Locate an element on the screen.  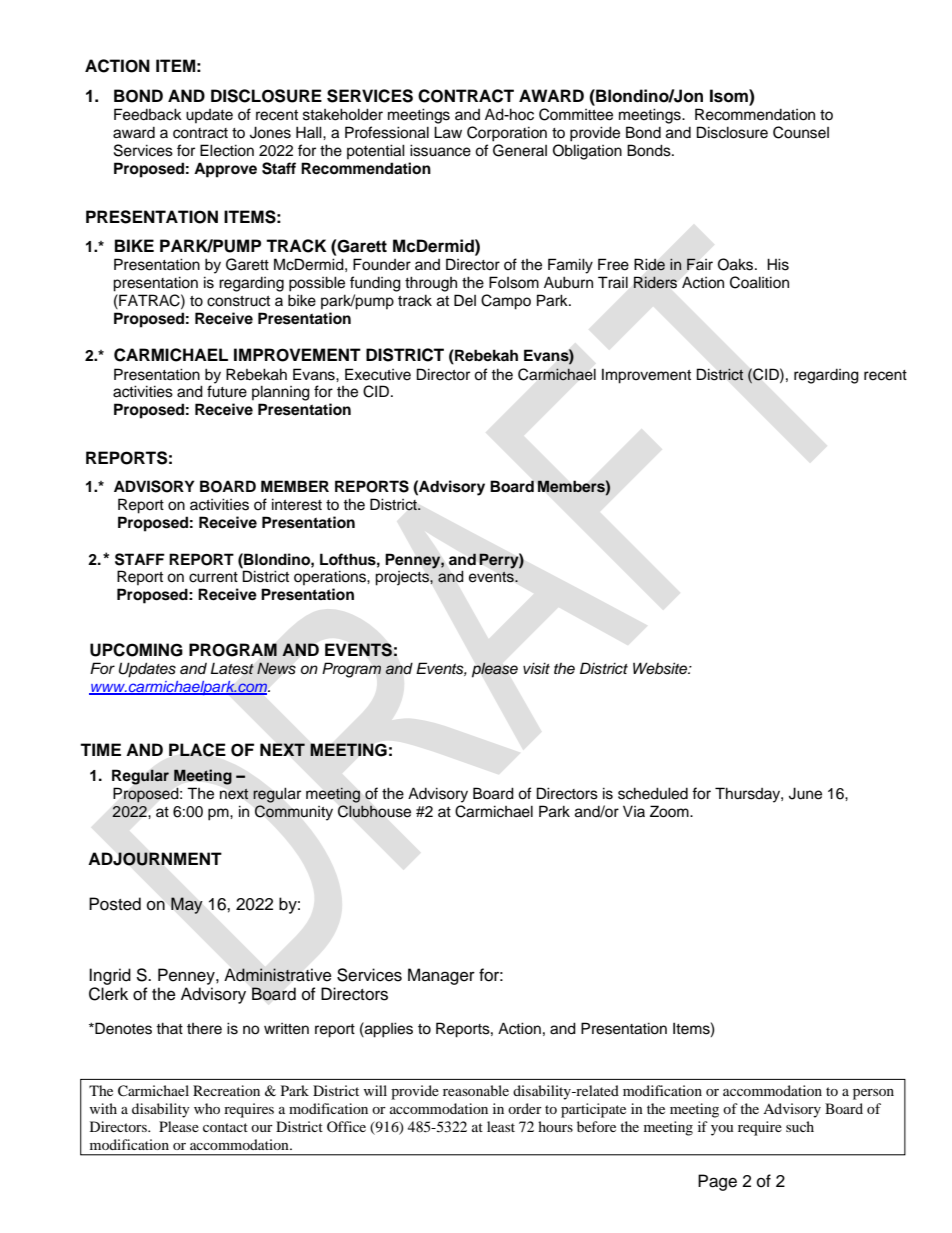
Zoom is located at coordinates (670, 811).
